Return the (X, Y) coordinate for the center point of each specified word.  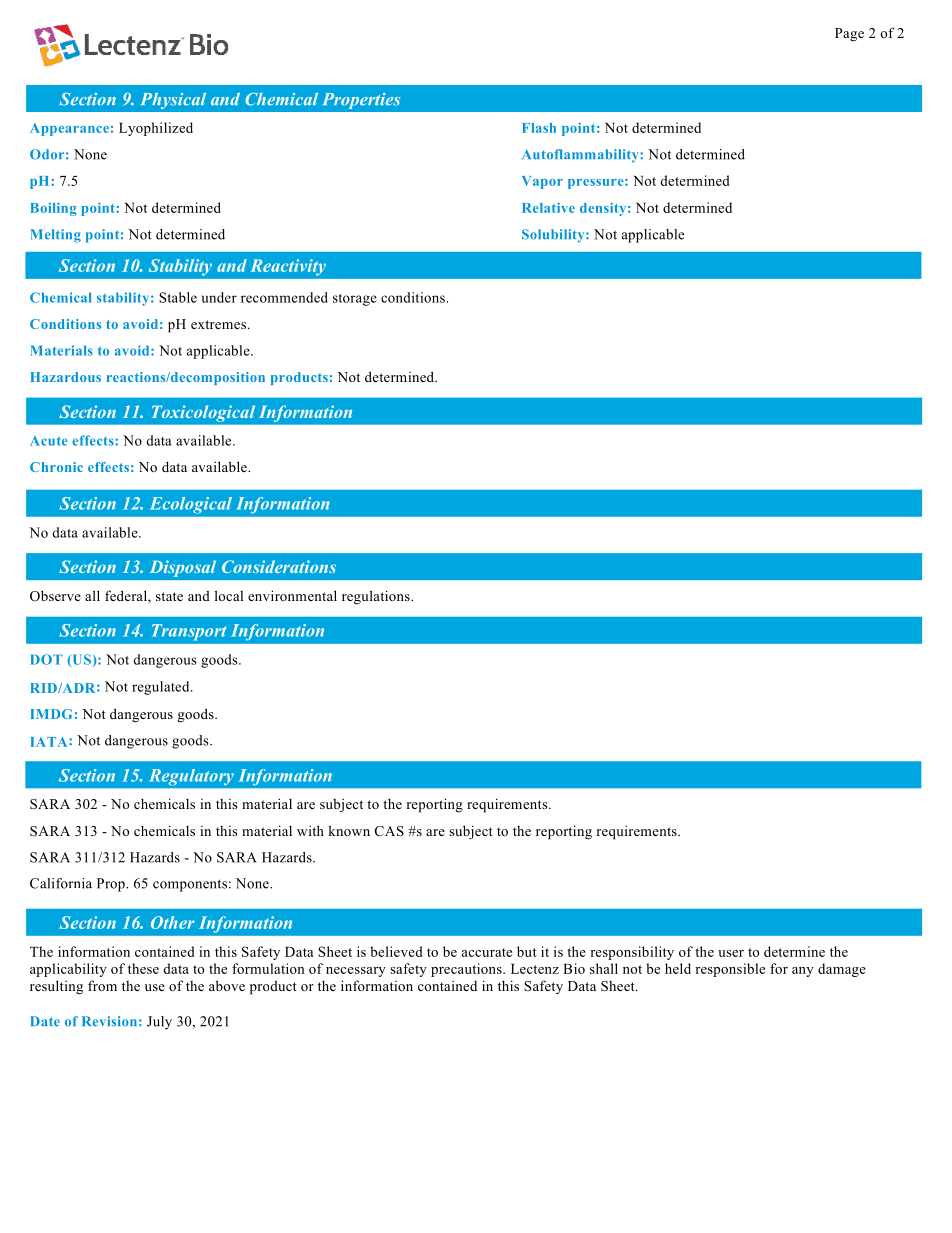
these (143, 968)
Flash (539, 128)
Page (849, 35)
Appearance (69, 129)
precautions (467, 970)
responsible (730, 970)
